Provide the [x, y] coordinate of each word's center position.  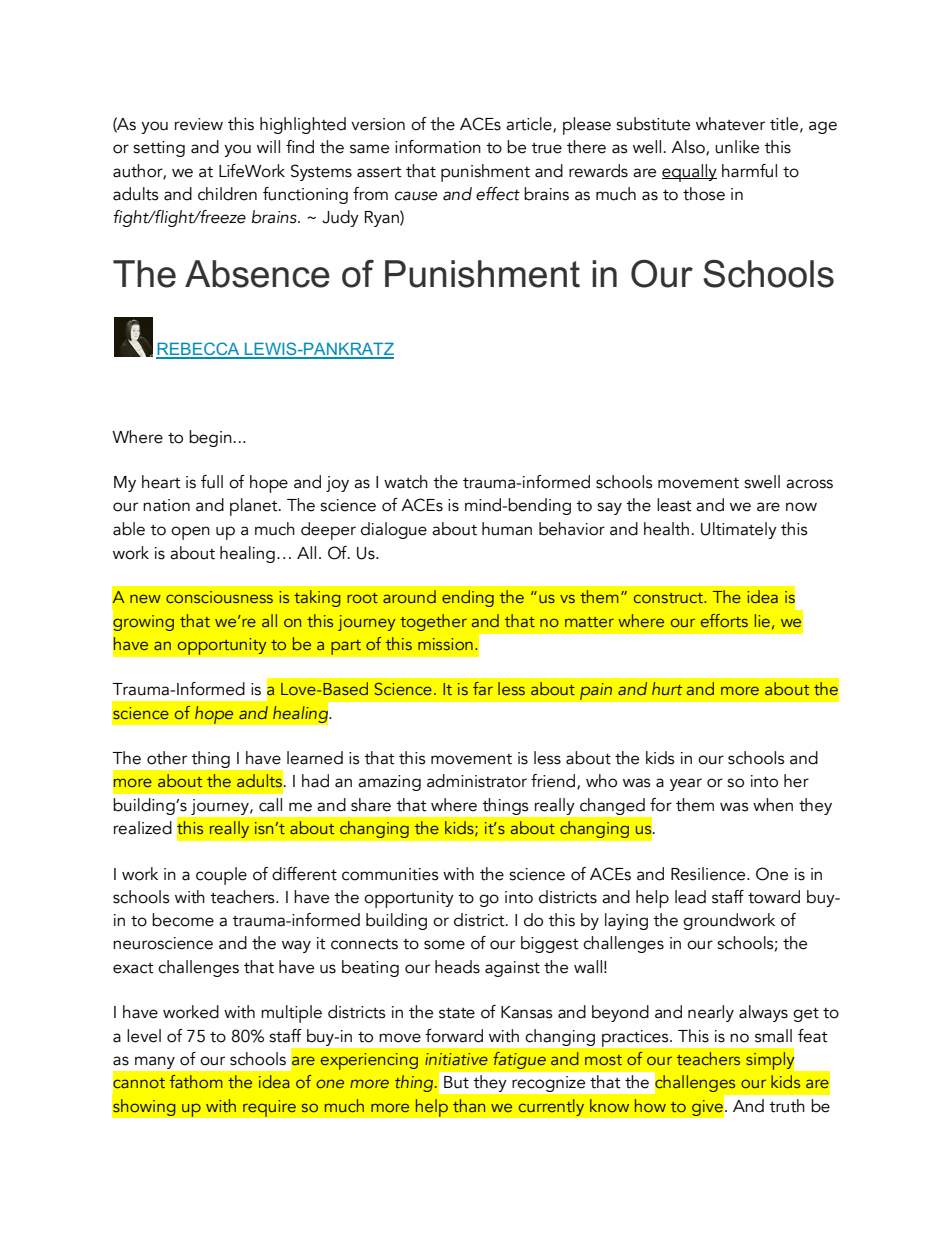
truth [787, 1106]
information [438, 147]
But [456, 1082]
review [199, 124]
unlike [737, 147]
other [167, 758]
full [212, 482]
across [809, 484]
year [686, 784]
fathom [196, 1081]
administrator [477, 781]
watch [406, 482]
